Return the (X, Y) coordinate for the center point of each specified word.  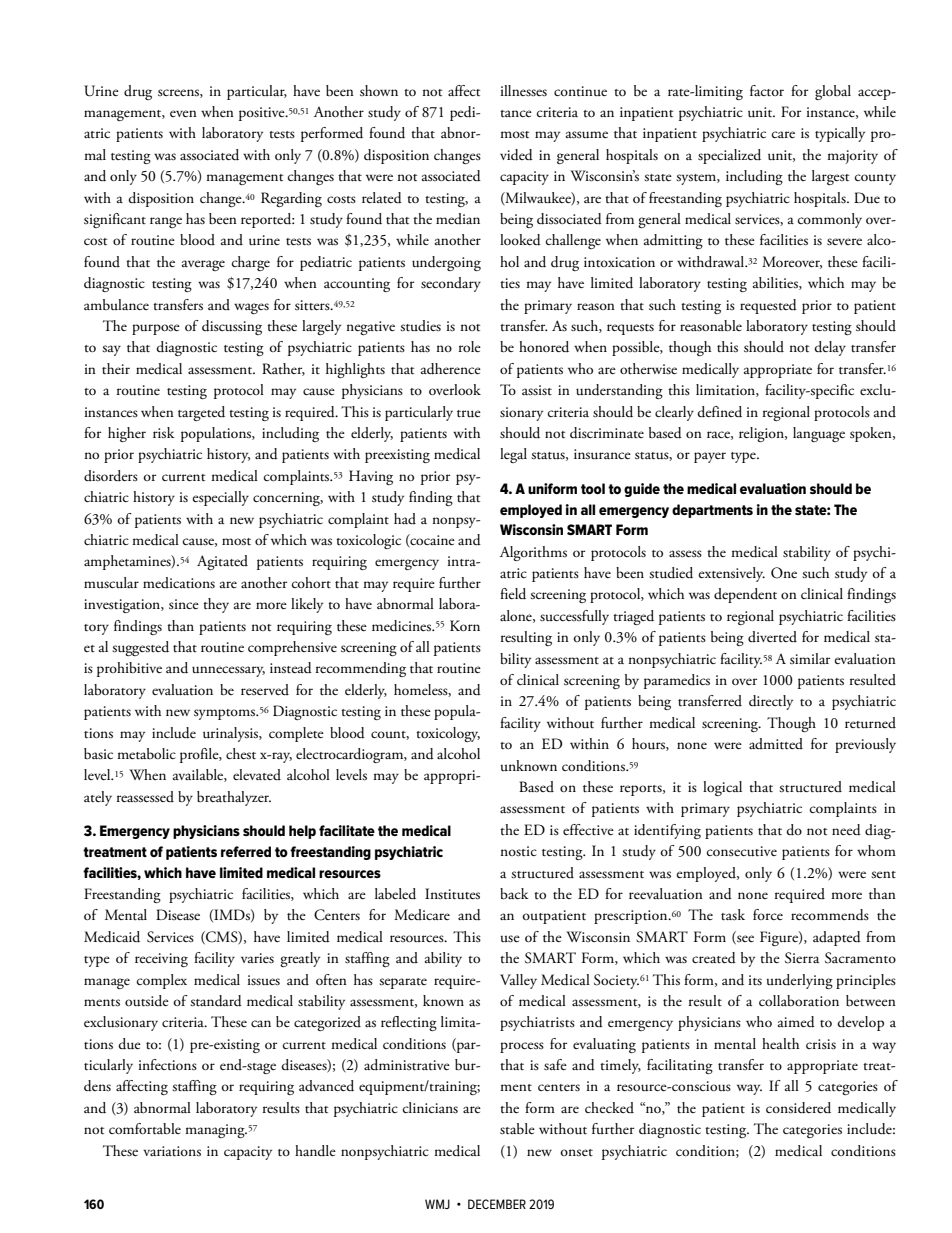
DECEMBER (497, 1204)
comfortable (145, 1129)
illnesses (523, 91)
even (183, 113)
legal (513, 455)
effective (588, 830)
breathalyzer (234, 798)
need (846, 830)
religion (763, 434)
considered (798, 1108)
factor (767, 91)
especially (220, 498)
